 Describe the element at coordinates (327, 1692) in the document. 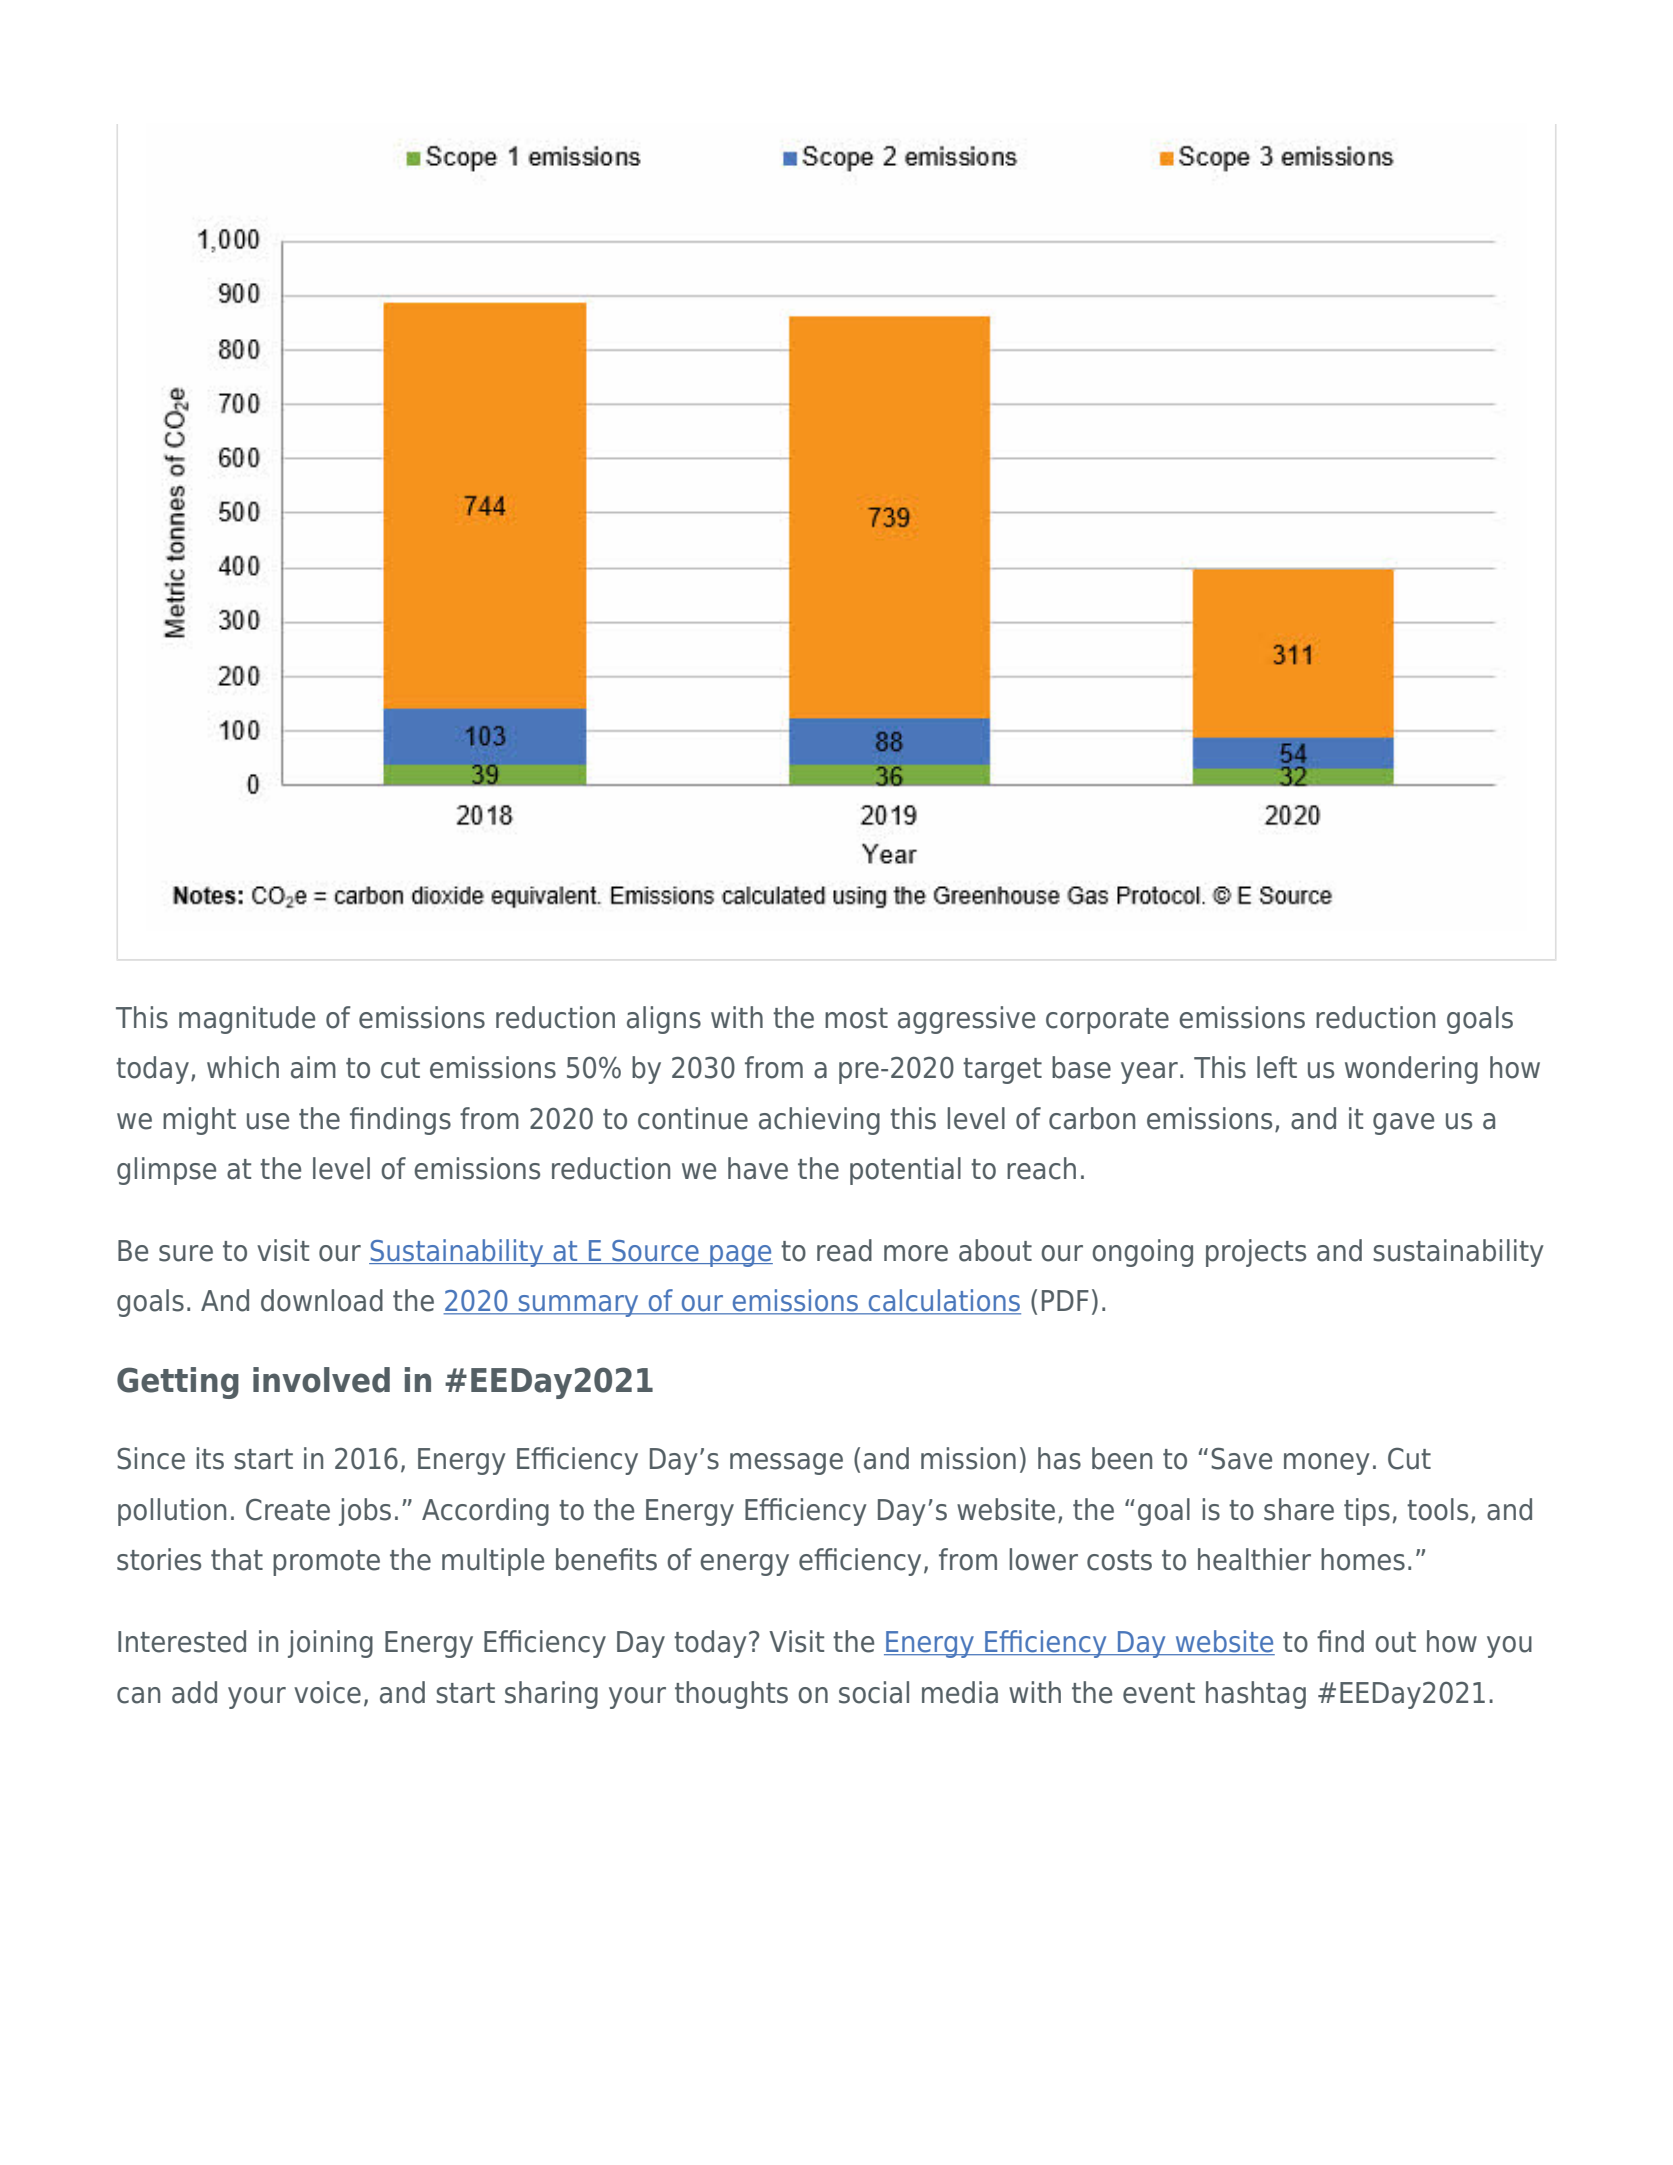

I see `voice` at that location.
